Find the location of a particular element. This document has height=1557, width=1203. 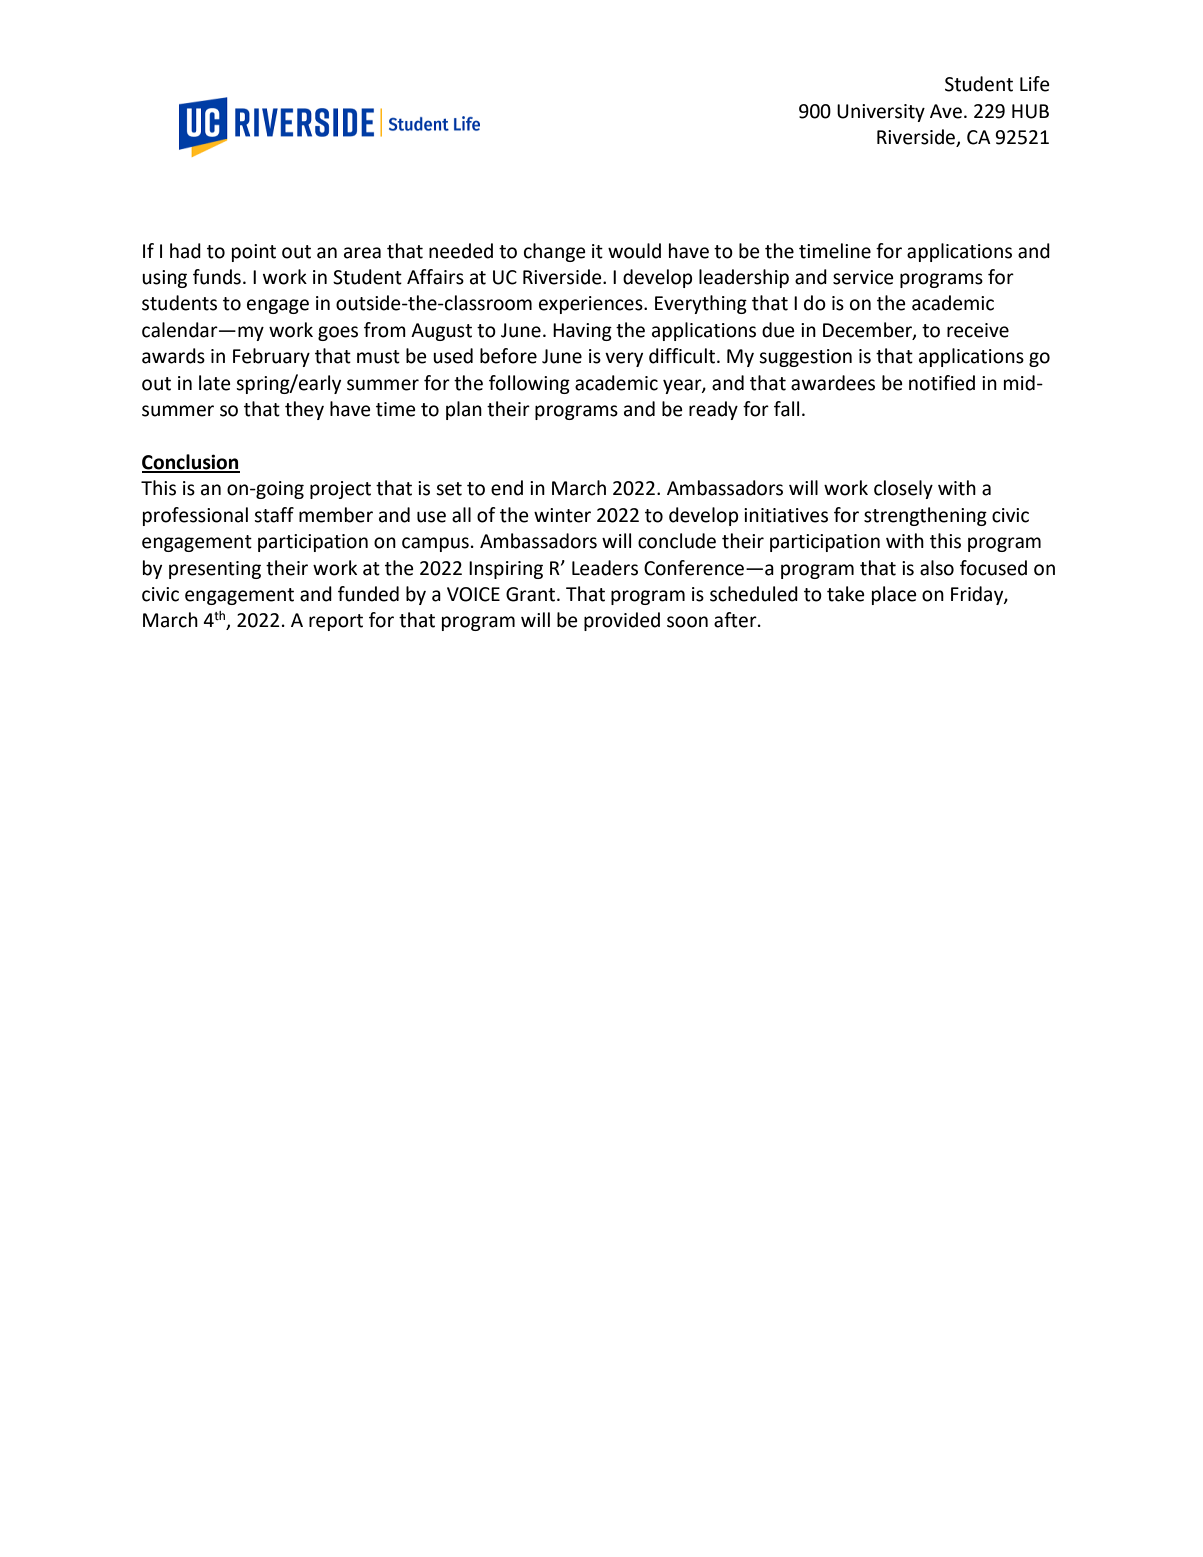

February is located at coordinates (271, 357).
